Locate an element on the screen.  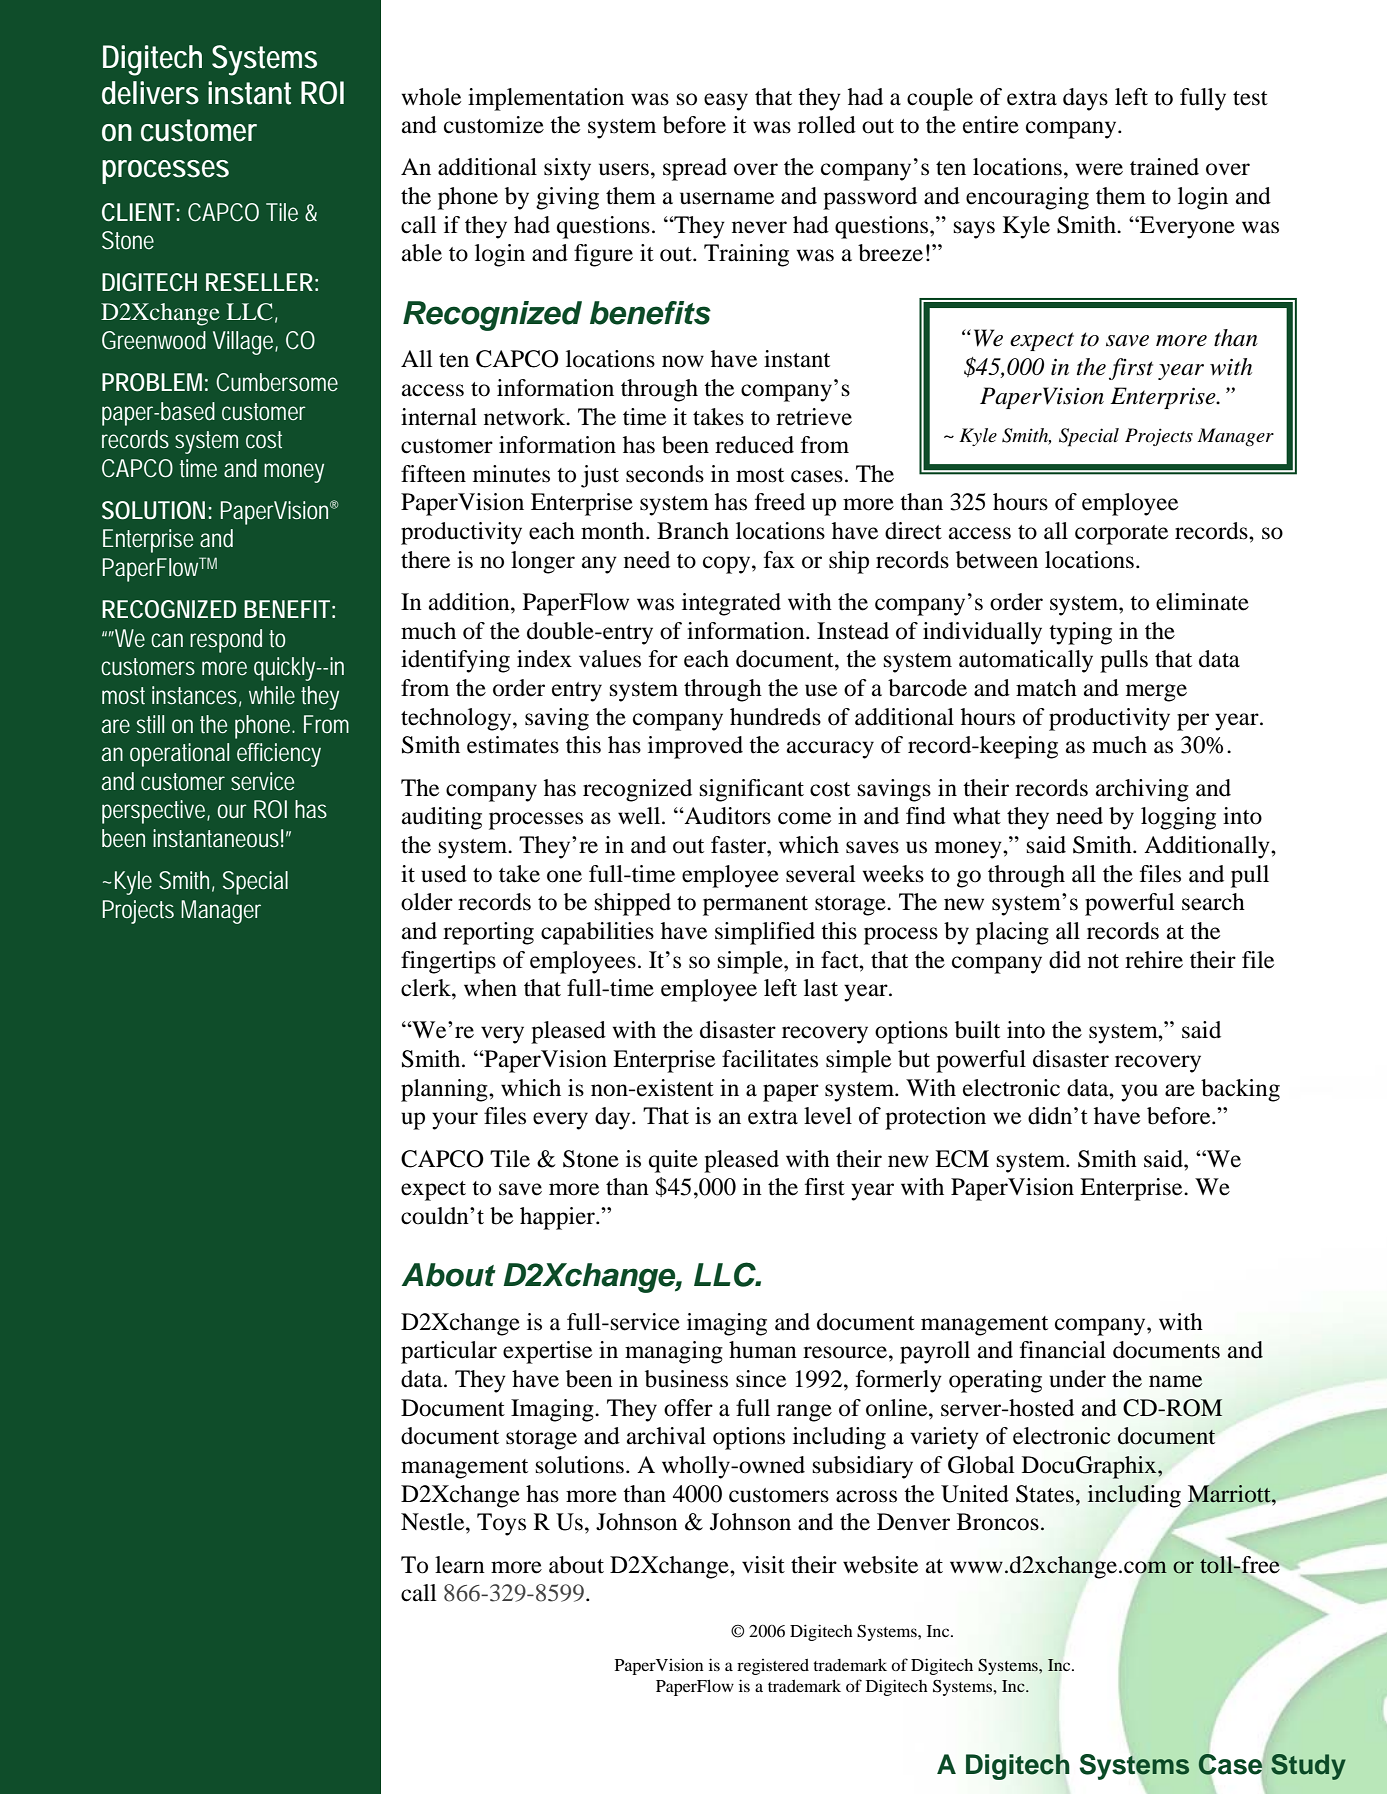
hundreds is located at coordinates (775, 717).
